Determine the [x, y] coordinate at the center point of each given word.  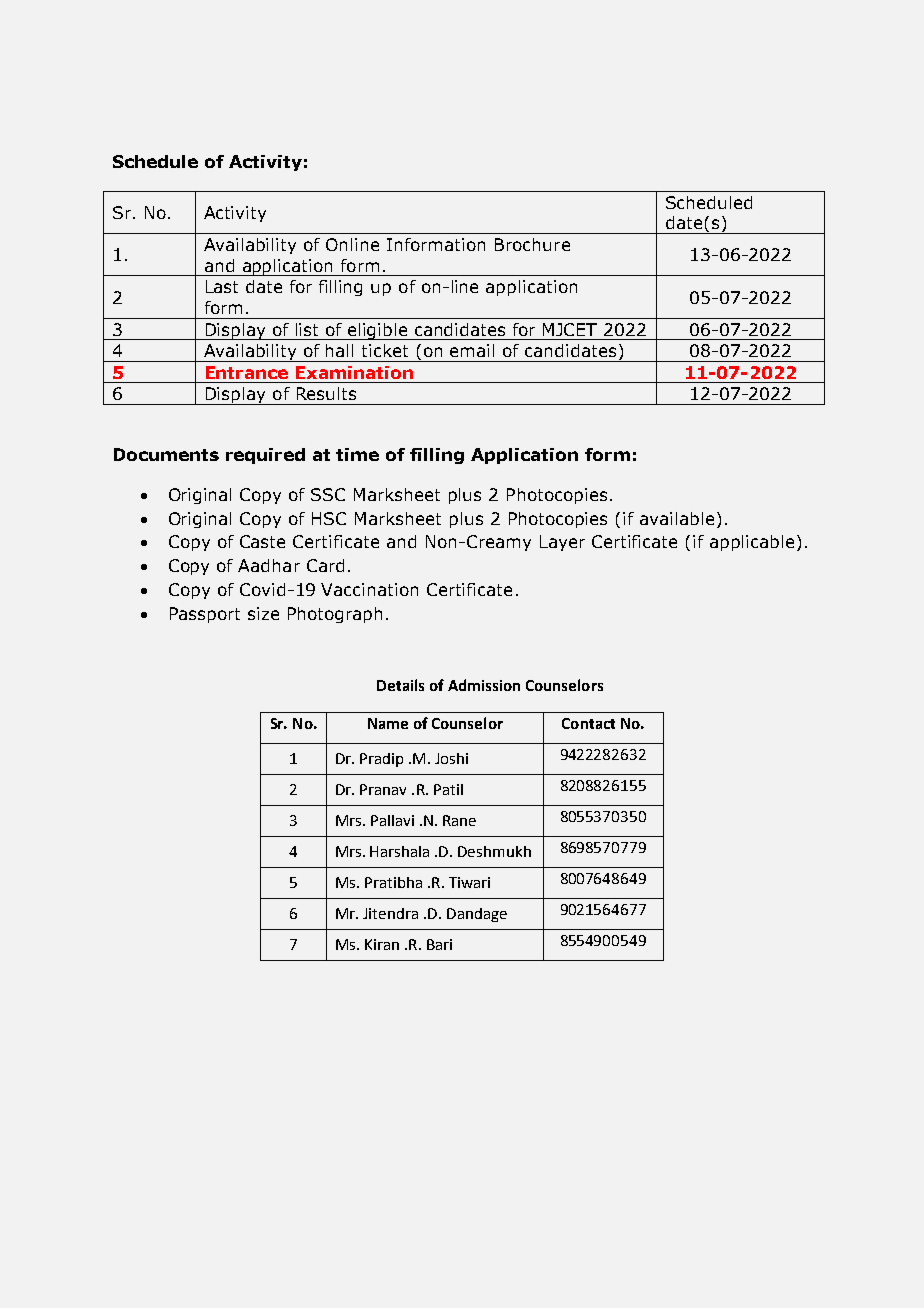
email [472, 350]
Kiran [382, 944]
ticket [385, 350]
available [677, 518]
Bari [439, 944]
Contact [588, 723]
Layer [562, 543]
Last [222, 286]
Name [388, 723]
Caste [262, 541]
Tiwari [469, 882]
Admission [484, 685]
